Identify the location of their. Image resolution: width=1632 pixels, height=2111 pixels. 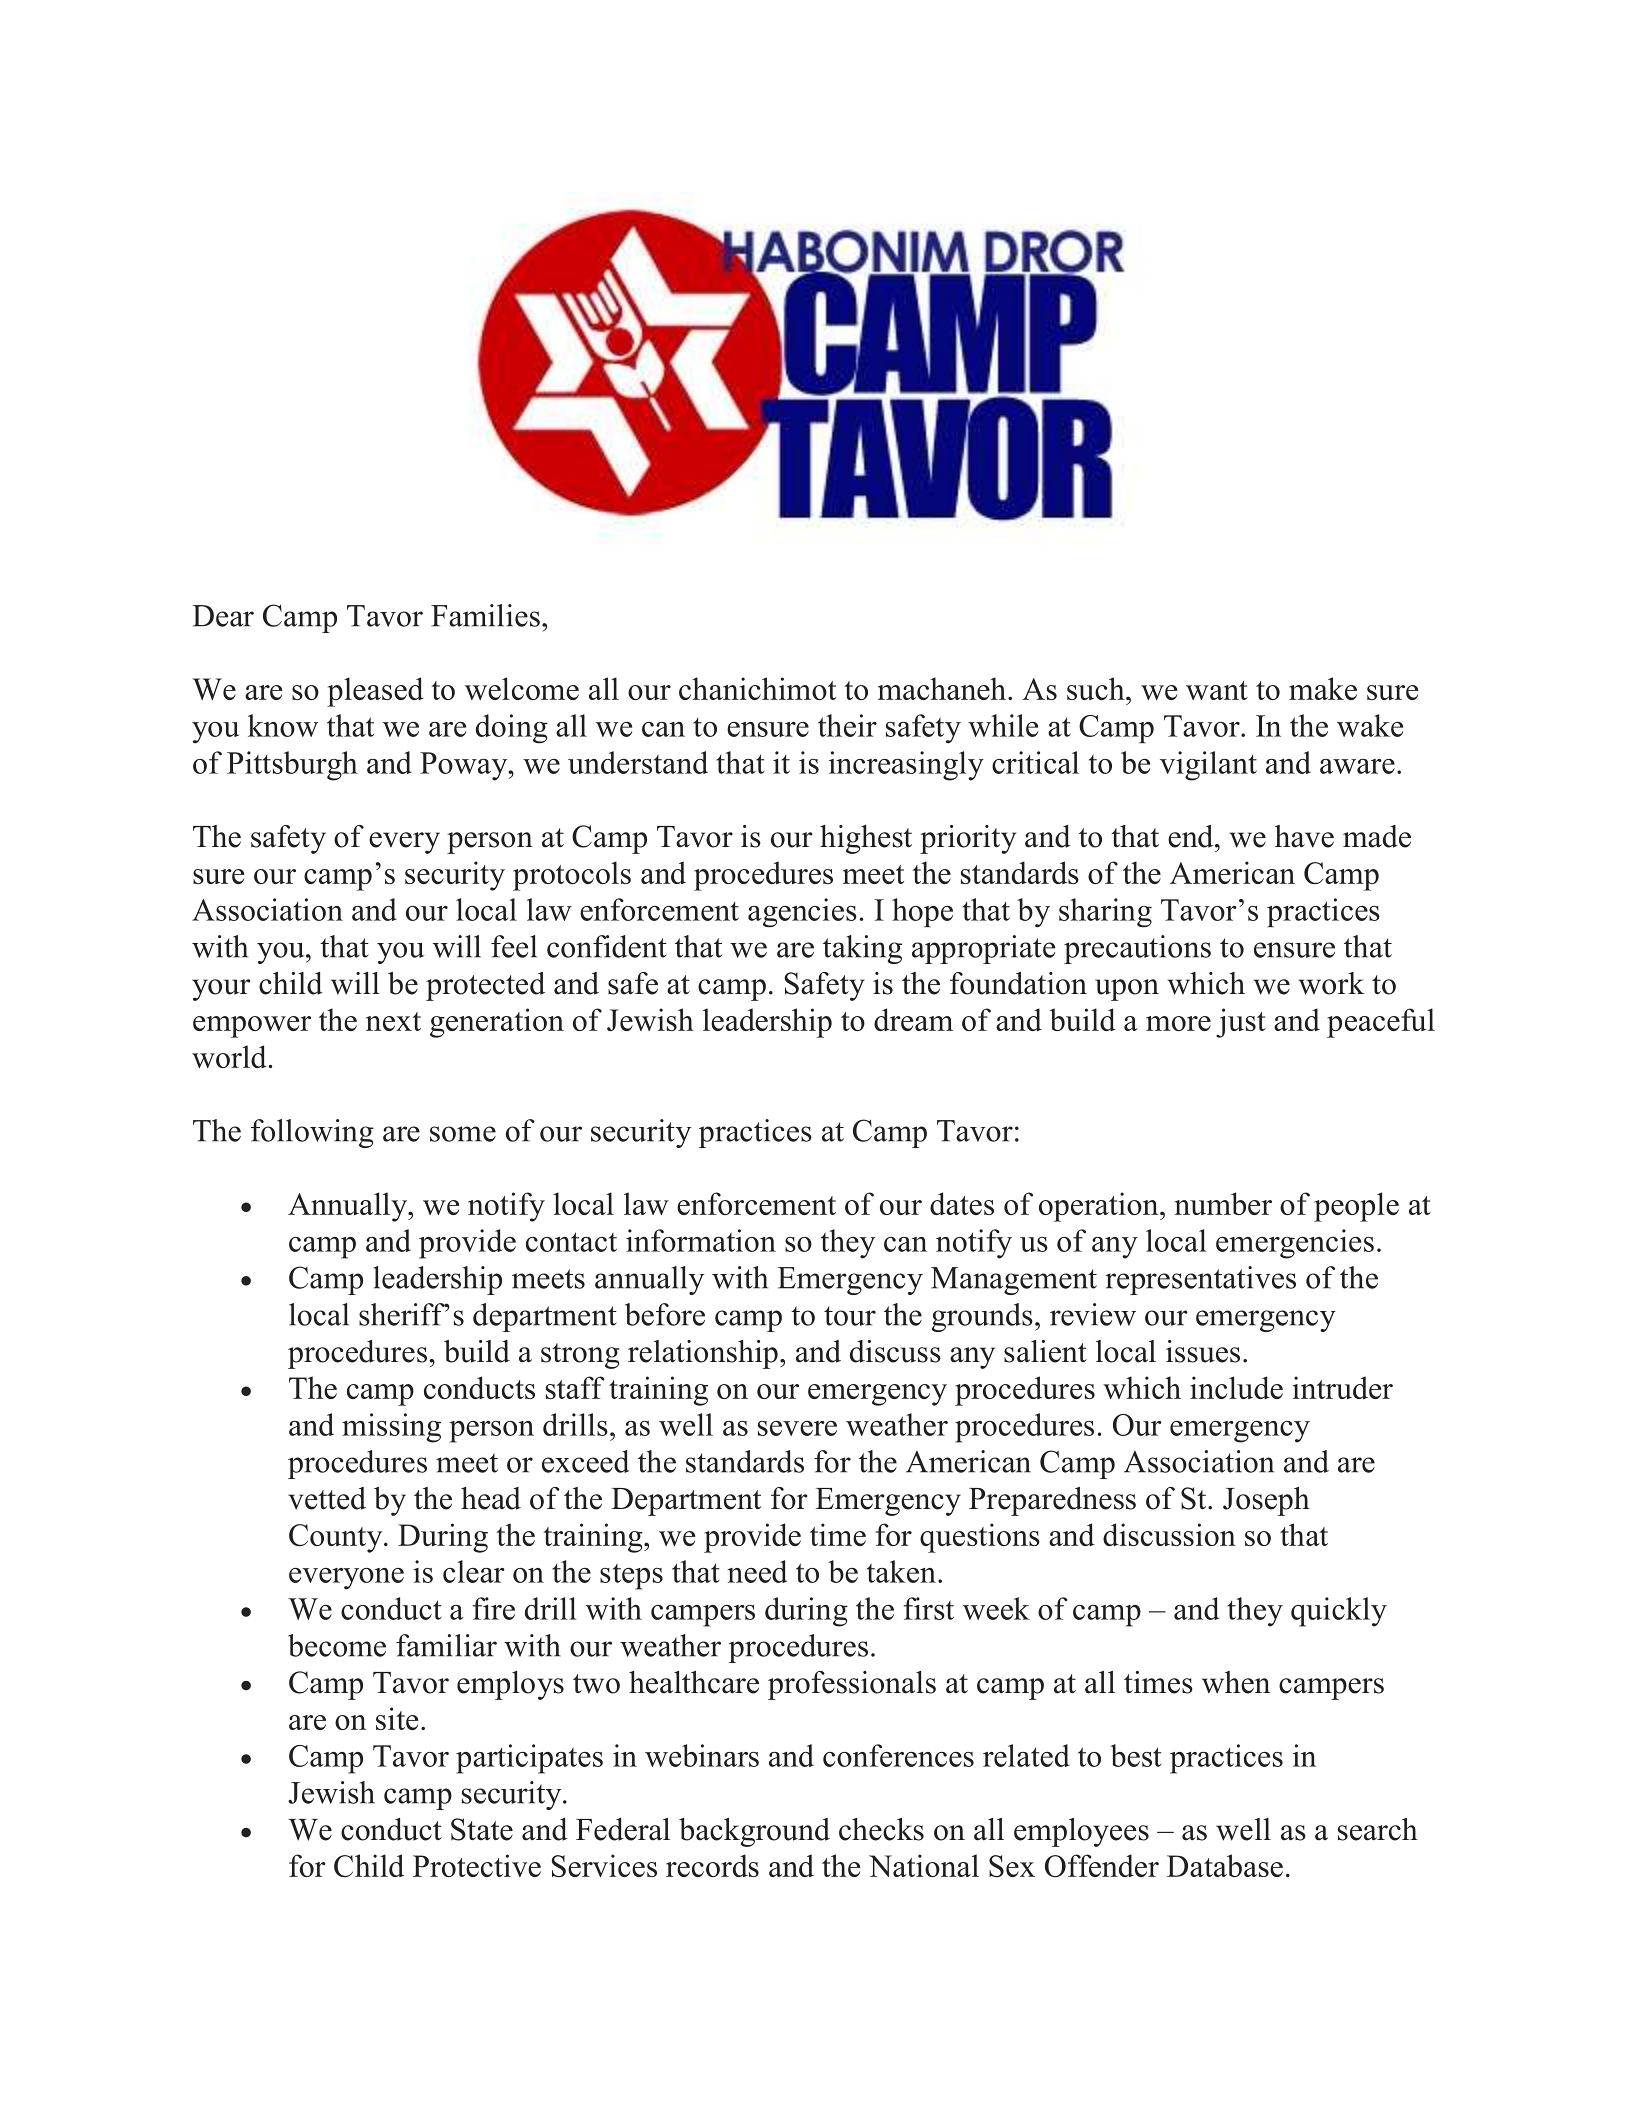
(847, 725).
